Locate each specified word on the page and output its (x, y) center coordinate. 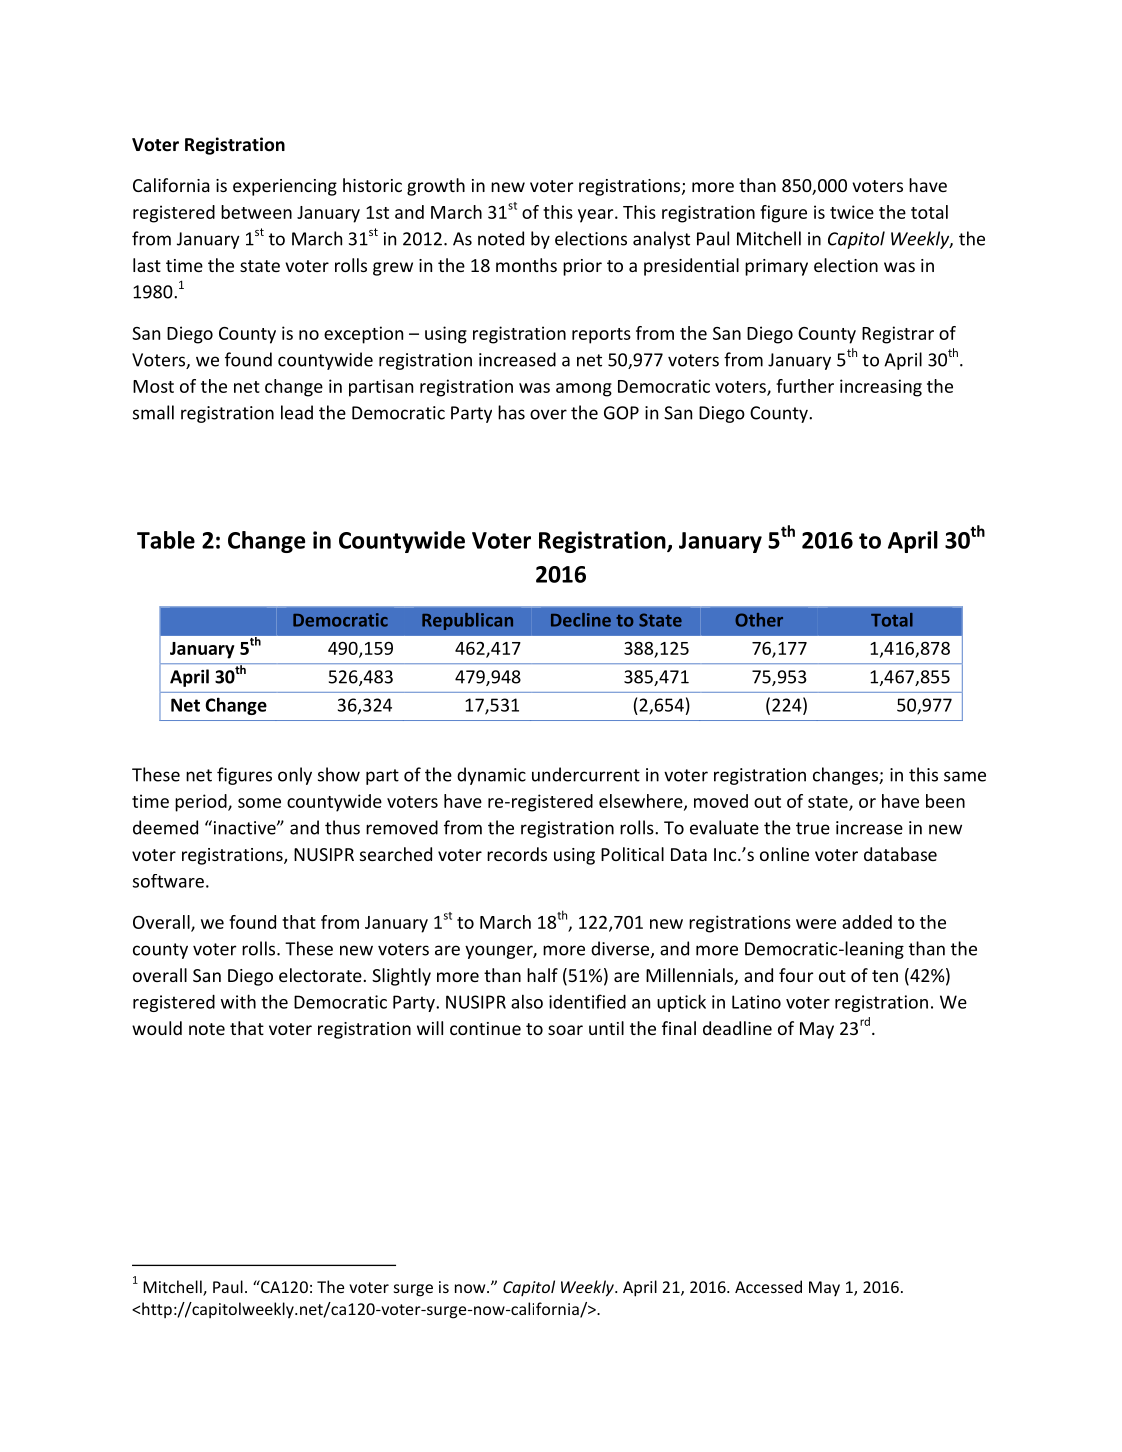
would (157, 1028)
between (256, 212)
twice (852, 212)
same (965, 776)
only (295, 776)
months (526, 265)
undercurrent (586, 774)
